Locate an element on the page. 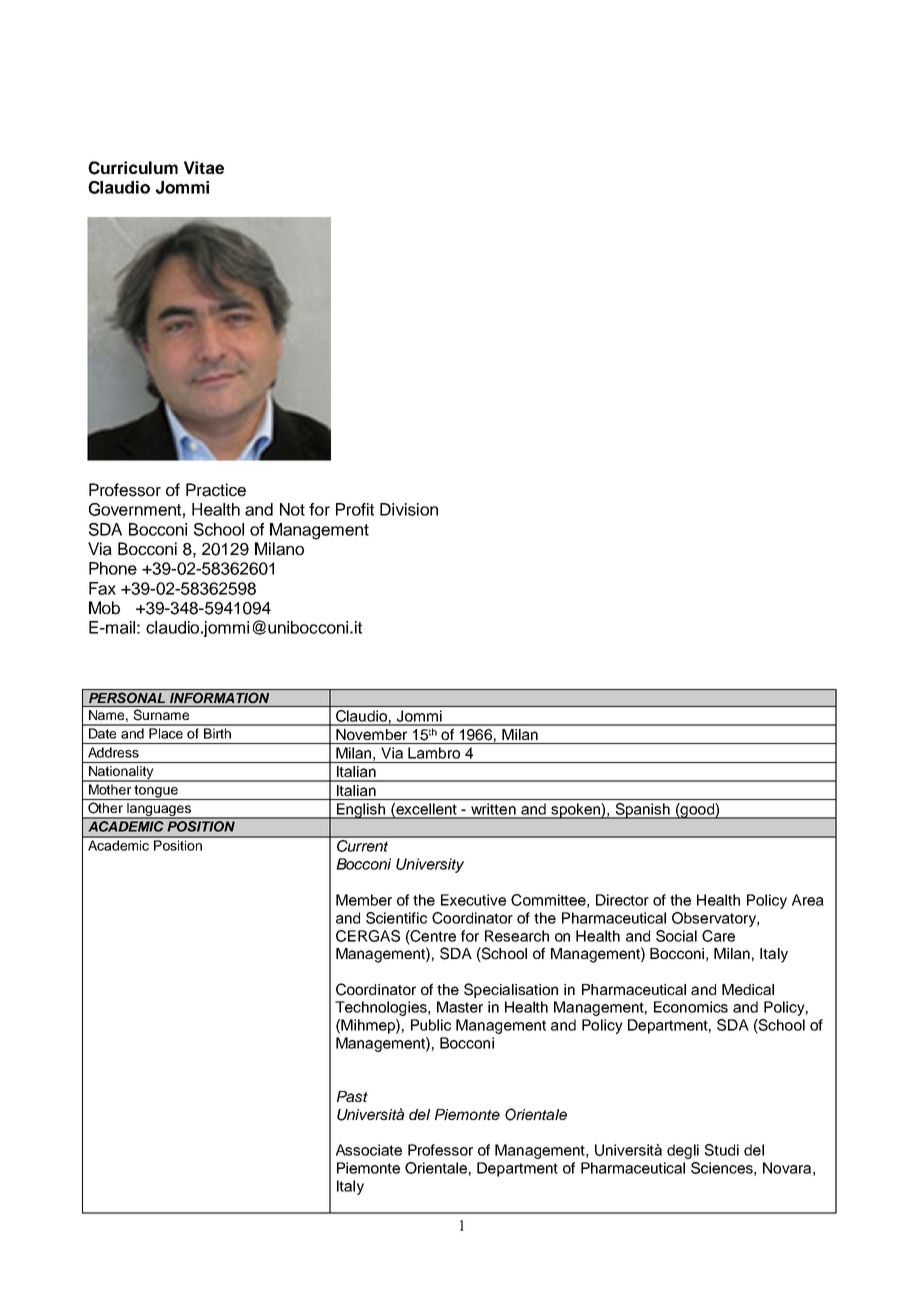 This image has width=924, height=1308. Profit is located at coordinates (355, 509).
